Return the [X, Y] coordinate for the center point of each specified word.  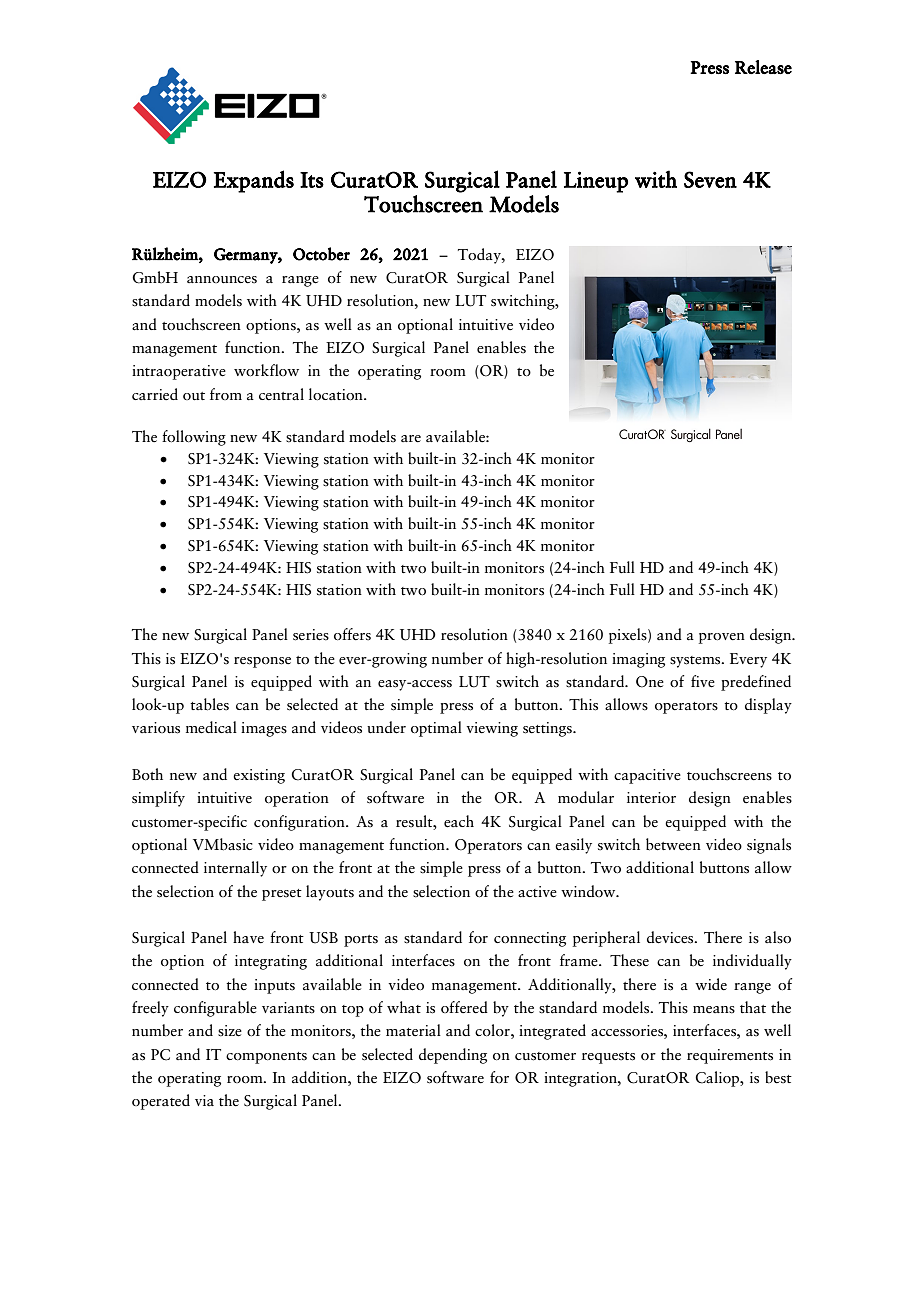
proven [722, 638]
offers [352, 634]
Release [763, 67]
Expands [253, 181]
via [204, 1100]
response [262, 662]
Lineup [596, 182]
